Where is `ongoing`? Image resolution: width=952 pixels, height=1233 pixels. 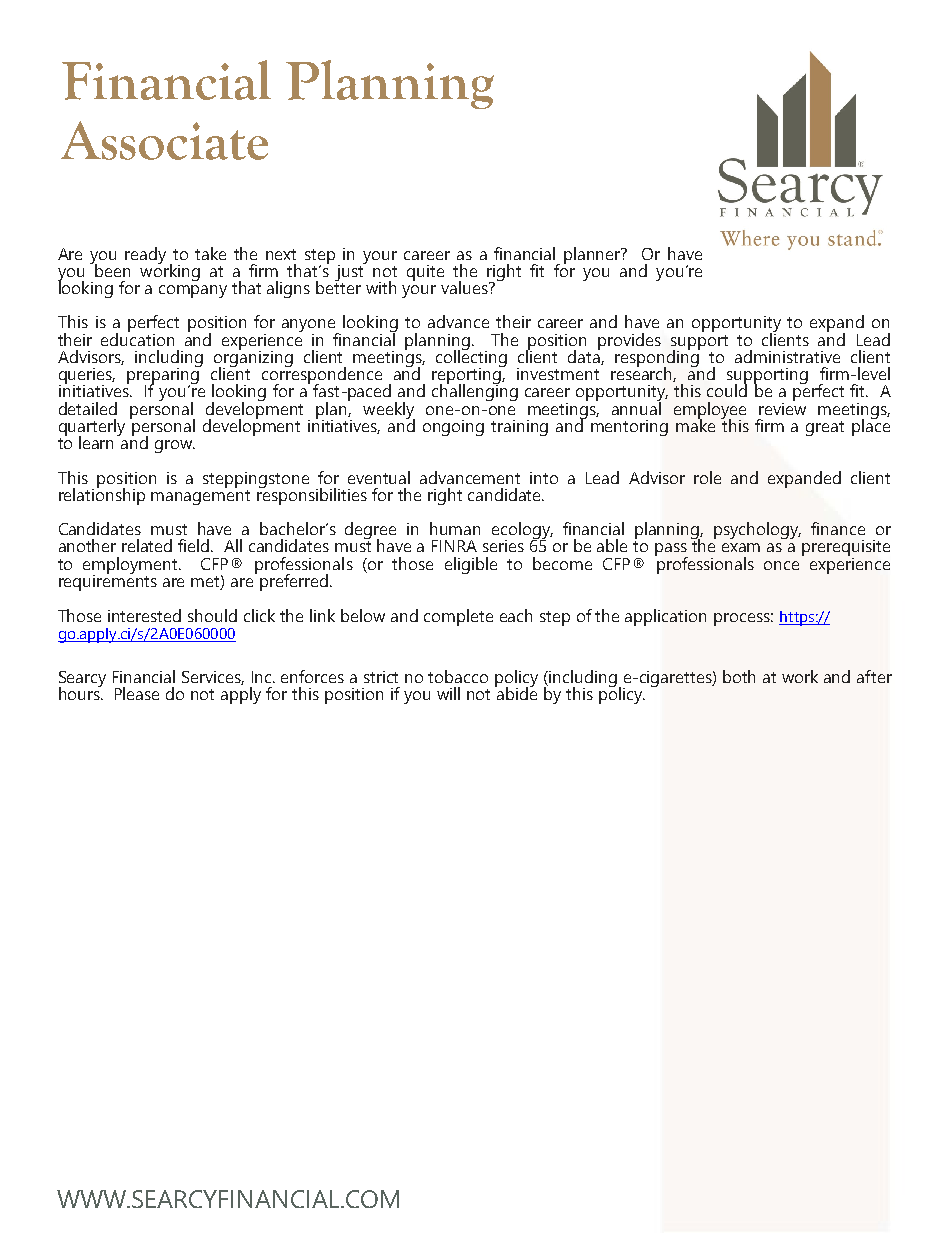 ongoing is located at coordinates (453, 428).
